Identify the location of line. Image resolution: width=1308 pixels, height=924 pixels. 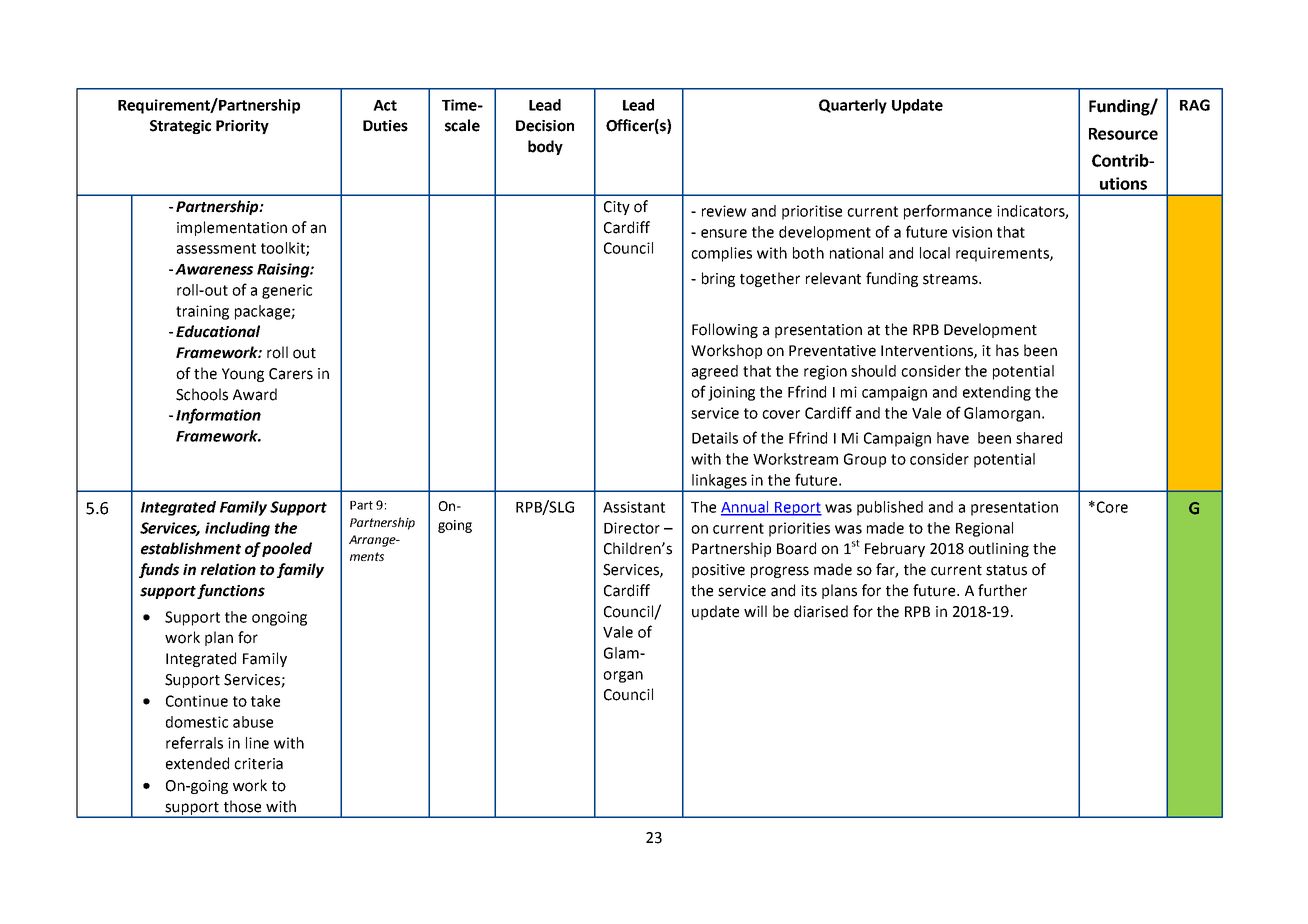
(257, 743).
